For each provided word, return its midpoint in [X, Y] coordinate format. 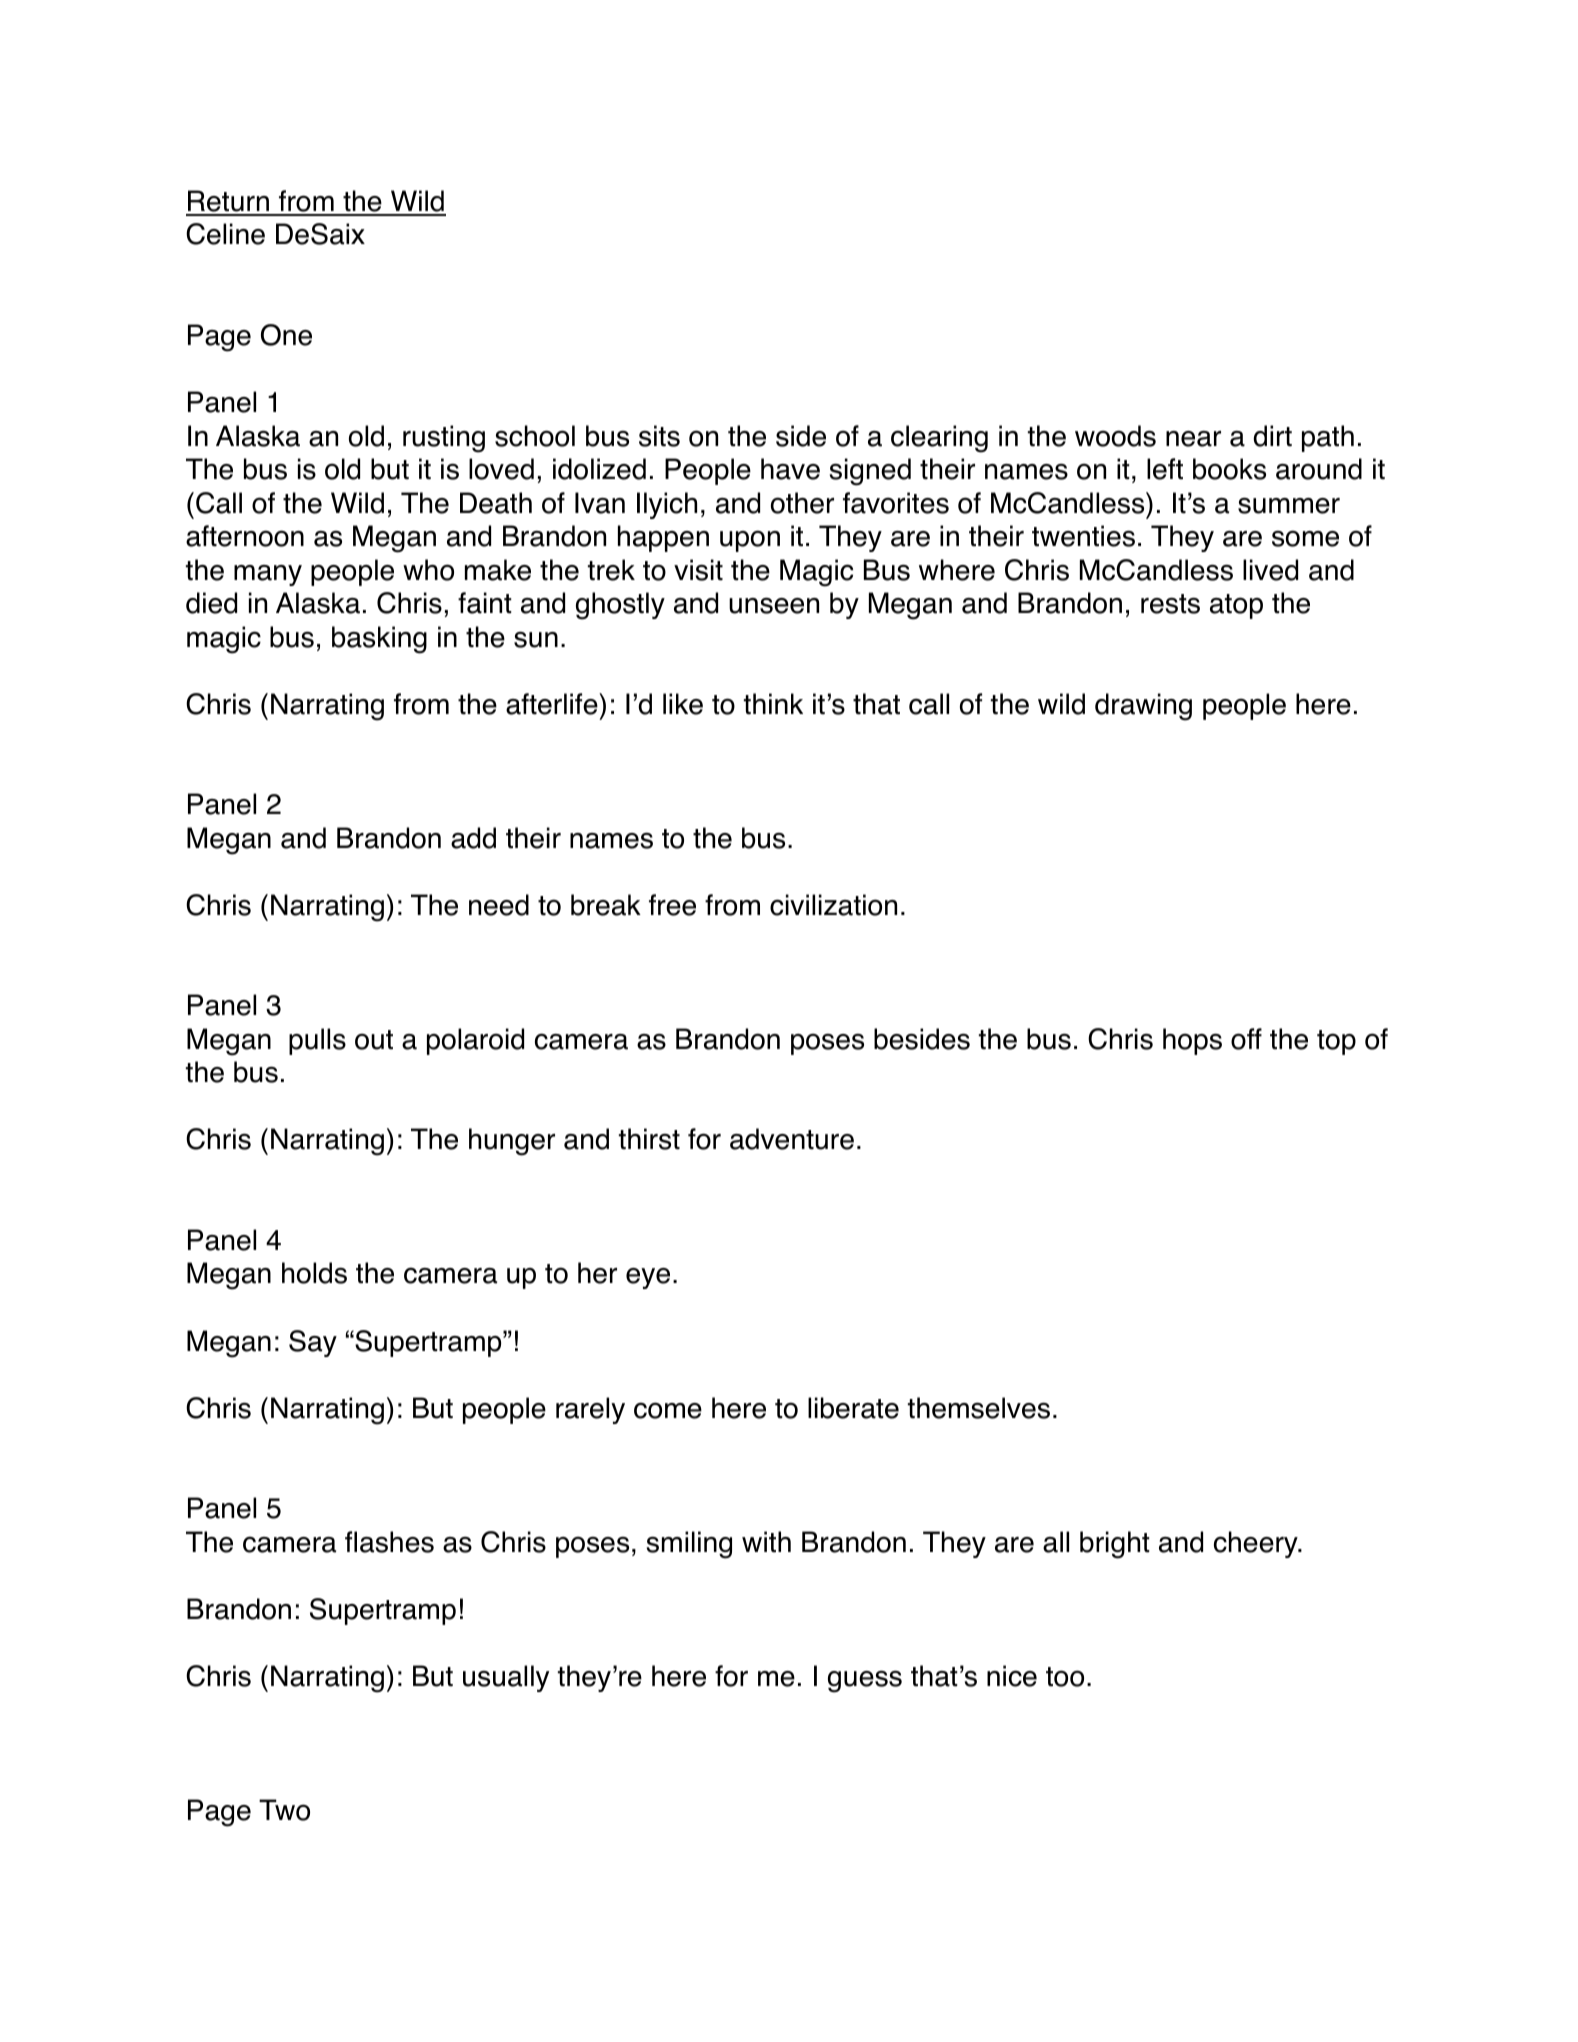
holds [314, 1273]
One [286, 335]
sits [659, 436]
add [473, 838]
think [773, 704]
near [1193, 439]
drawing [1143, 707]
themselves [979, 1408]
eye [648, 1278]
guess [865, 1681]
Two [284, 1810]
